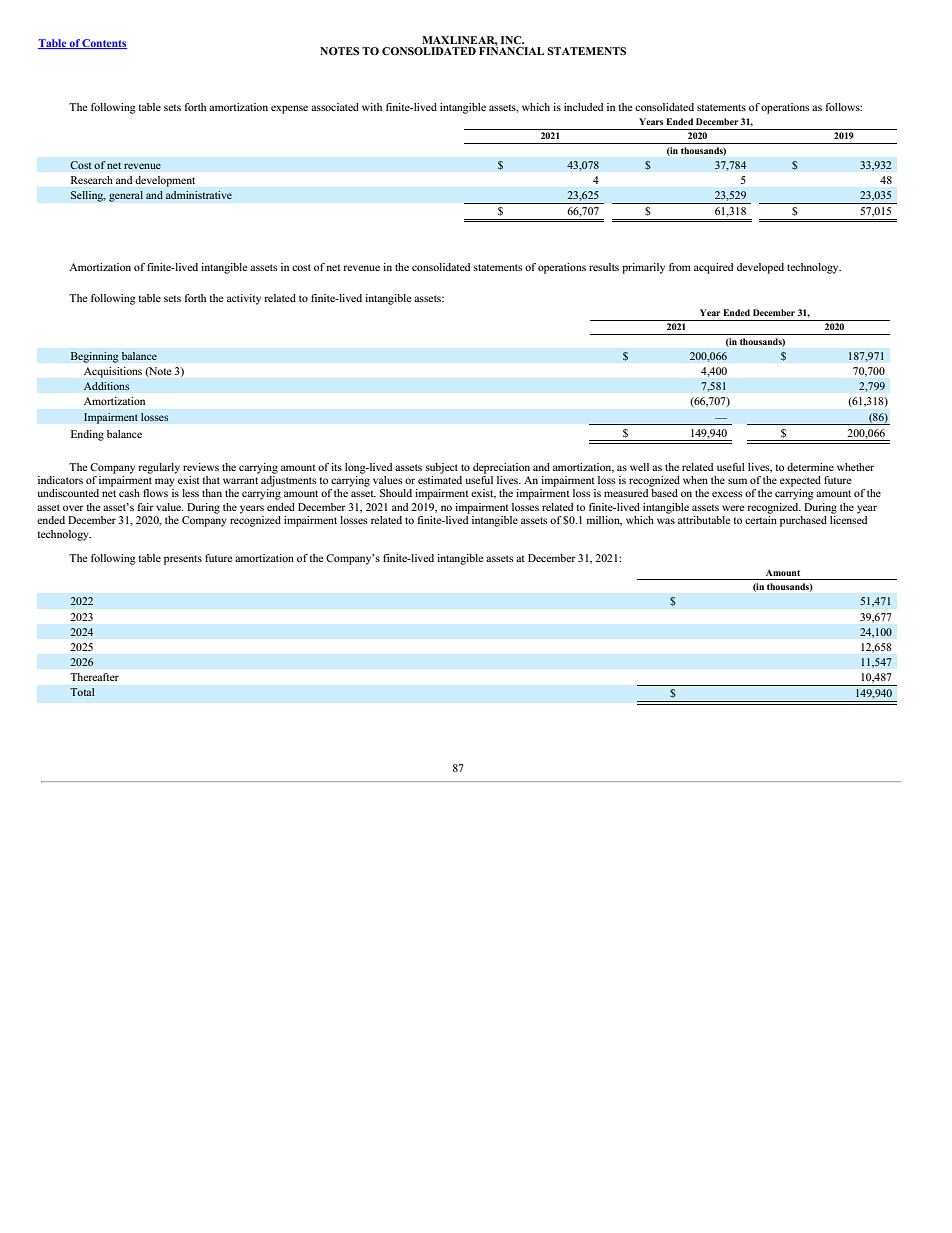 The height and width of the screenshot is (1233, 952). I want to click on Total, so click(82, 692).
